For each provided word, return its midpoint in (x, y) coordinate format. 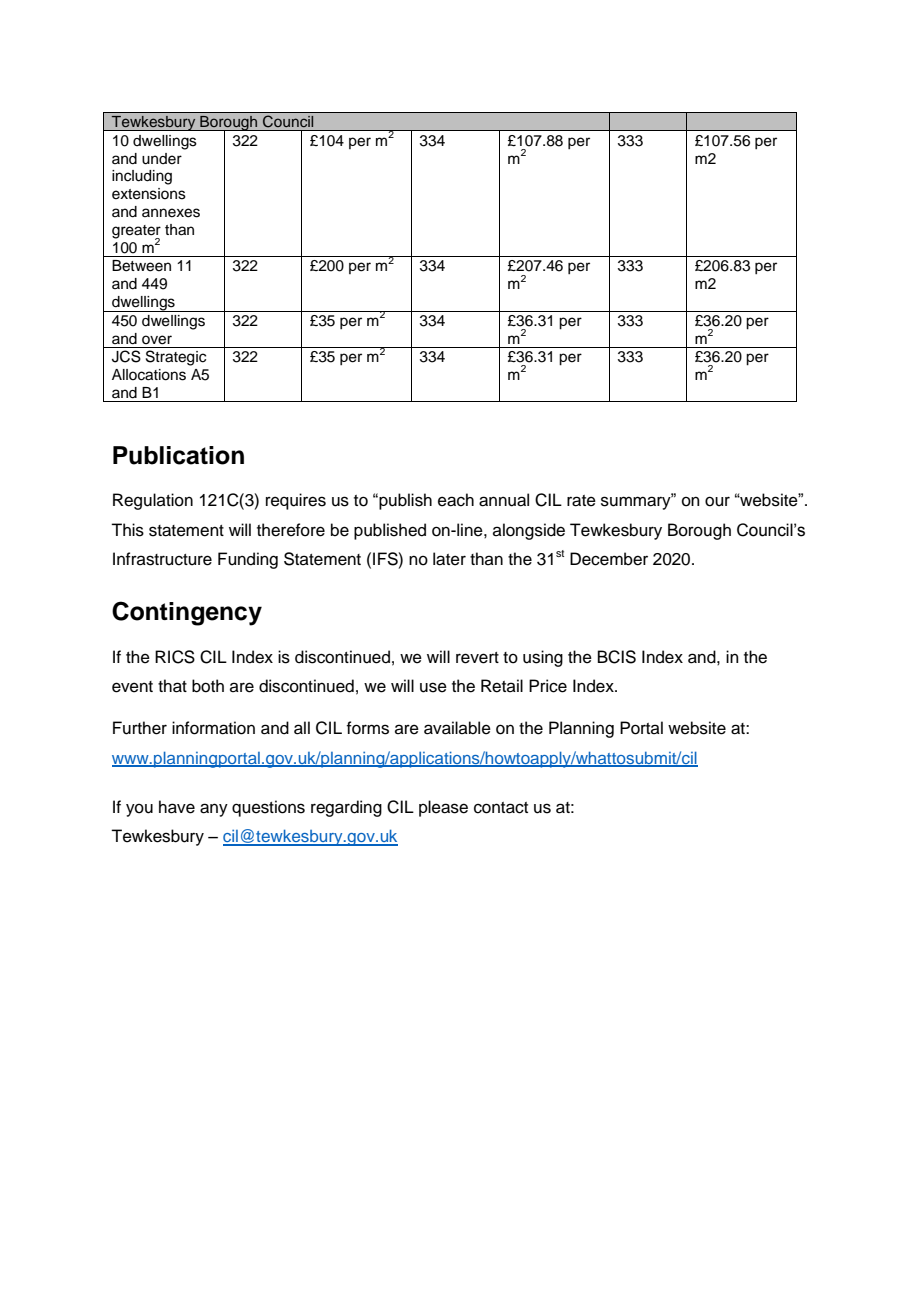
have (177, 807)
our (717, 501)
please (443, 808)
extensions (149, 194)
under (162, 159)
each (456, 500)
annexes (171, 213)
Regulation (153, 501)
